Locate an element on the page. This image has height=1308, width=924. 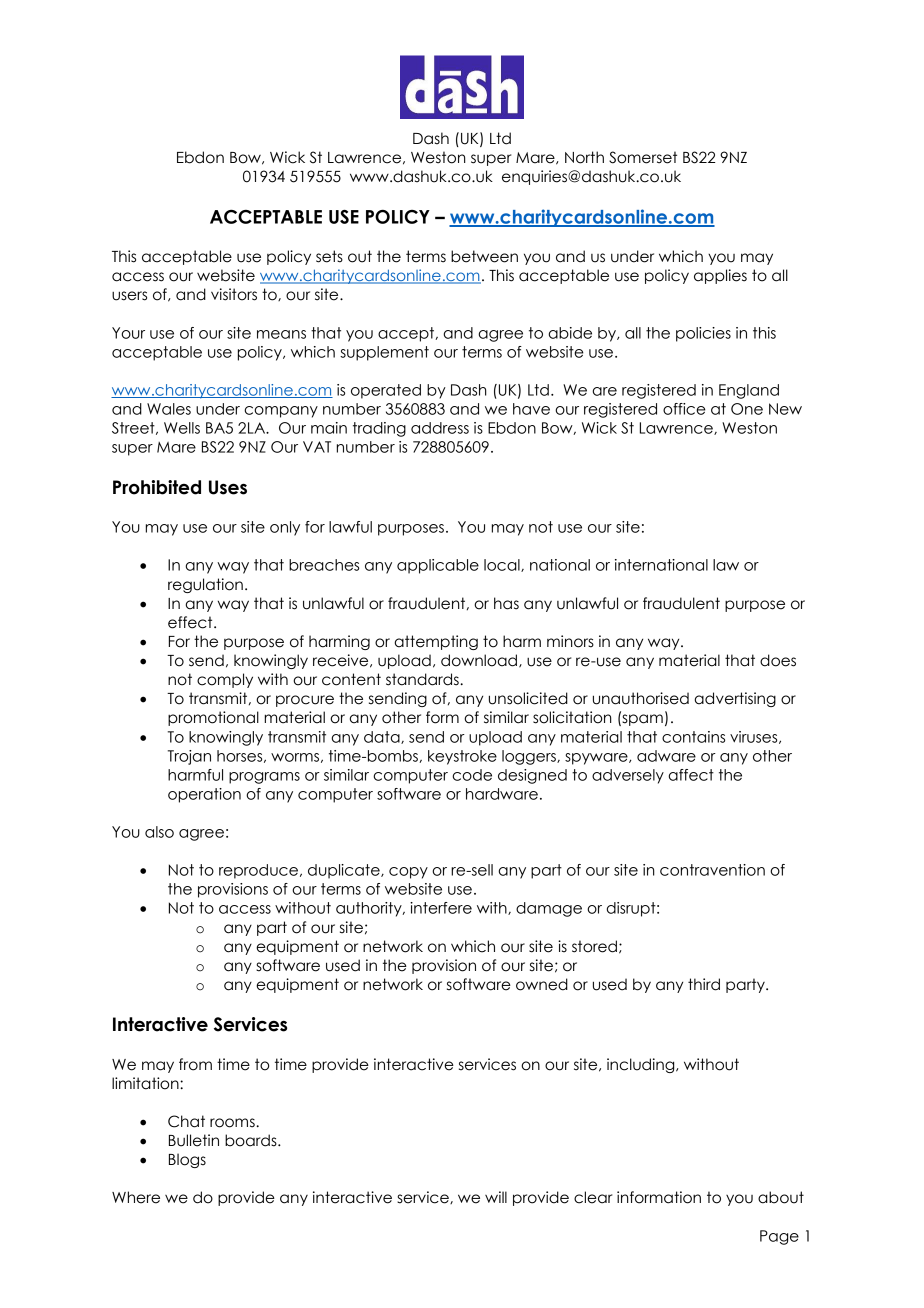
copy is located at coordinates (408, 873).
